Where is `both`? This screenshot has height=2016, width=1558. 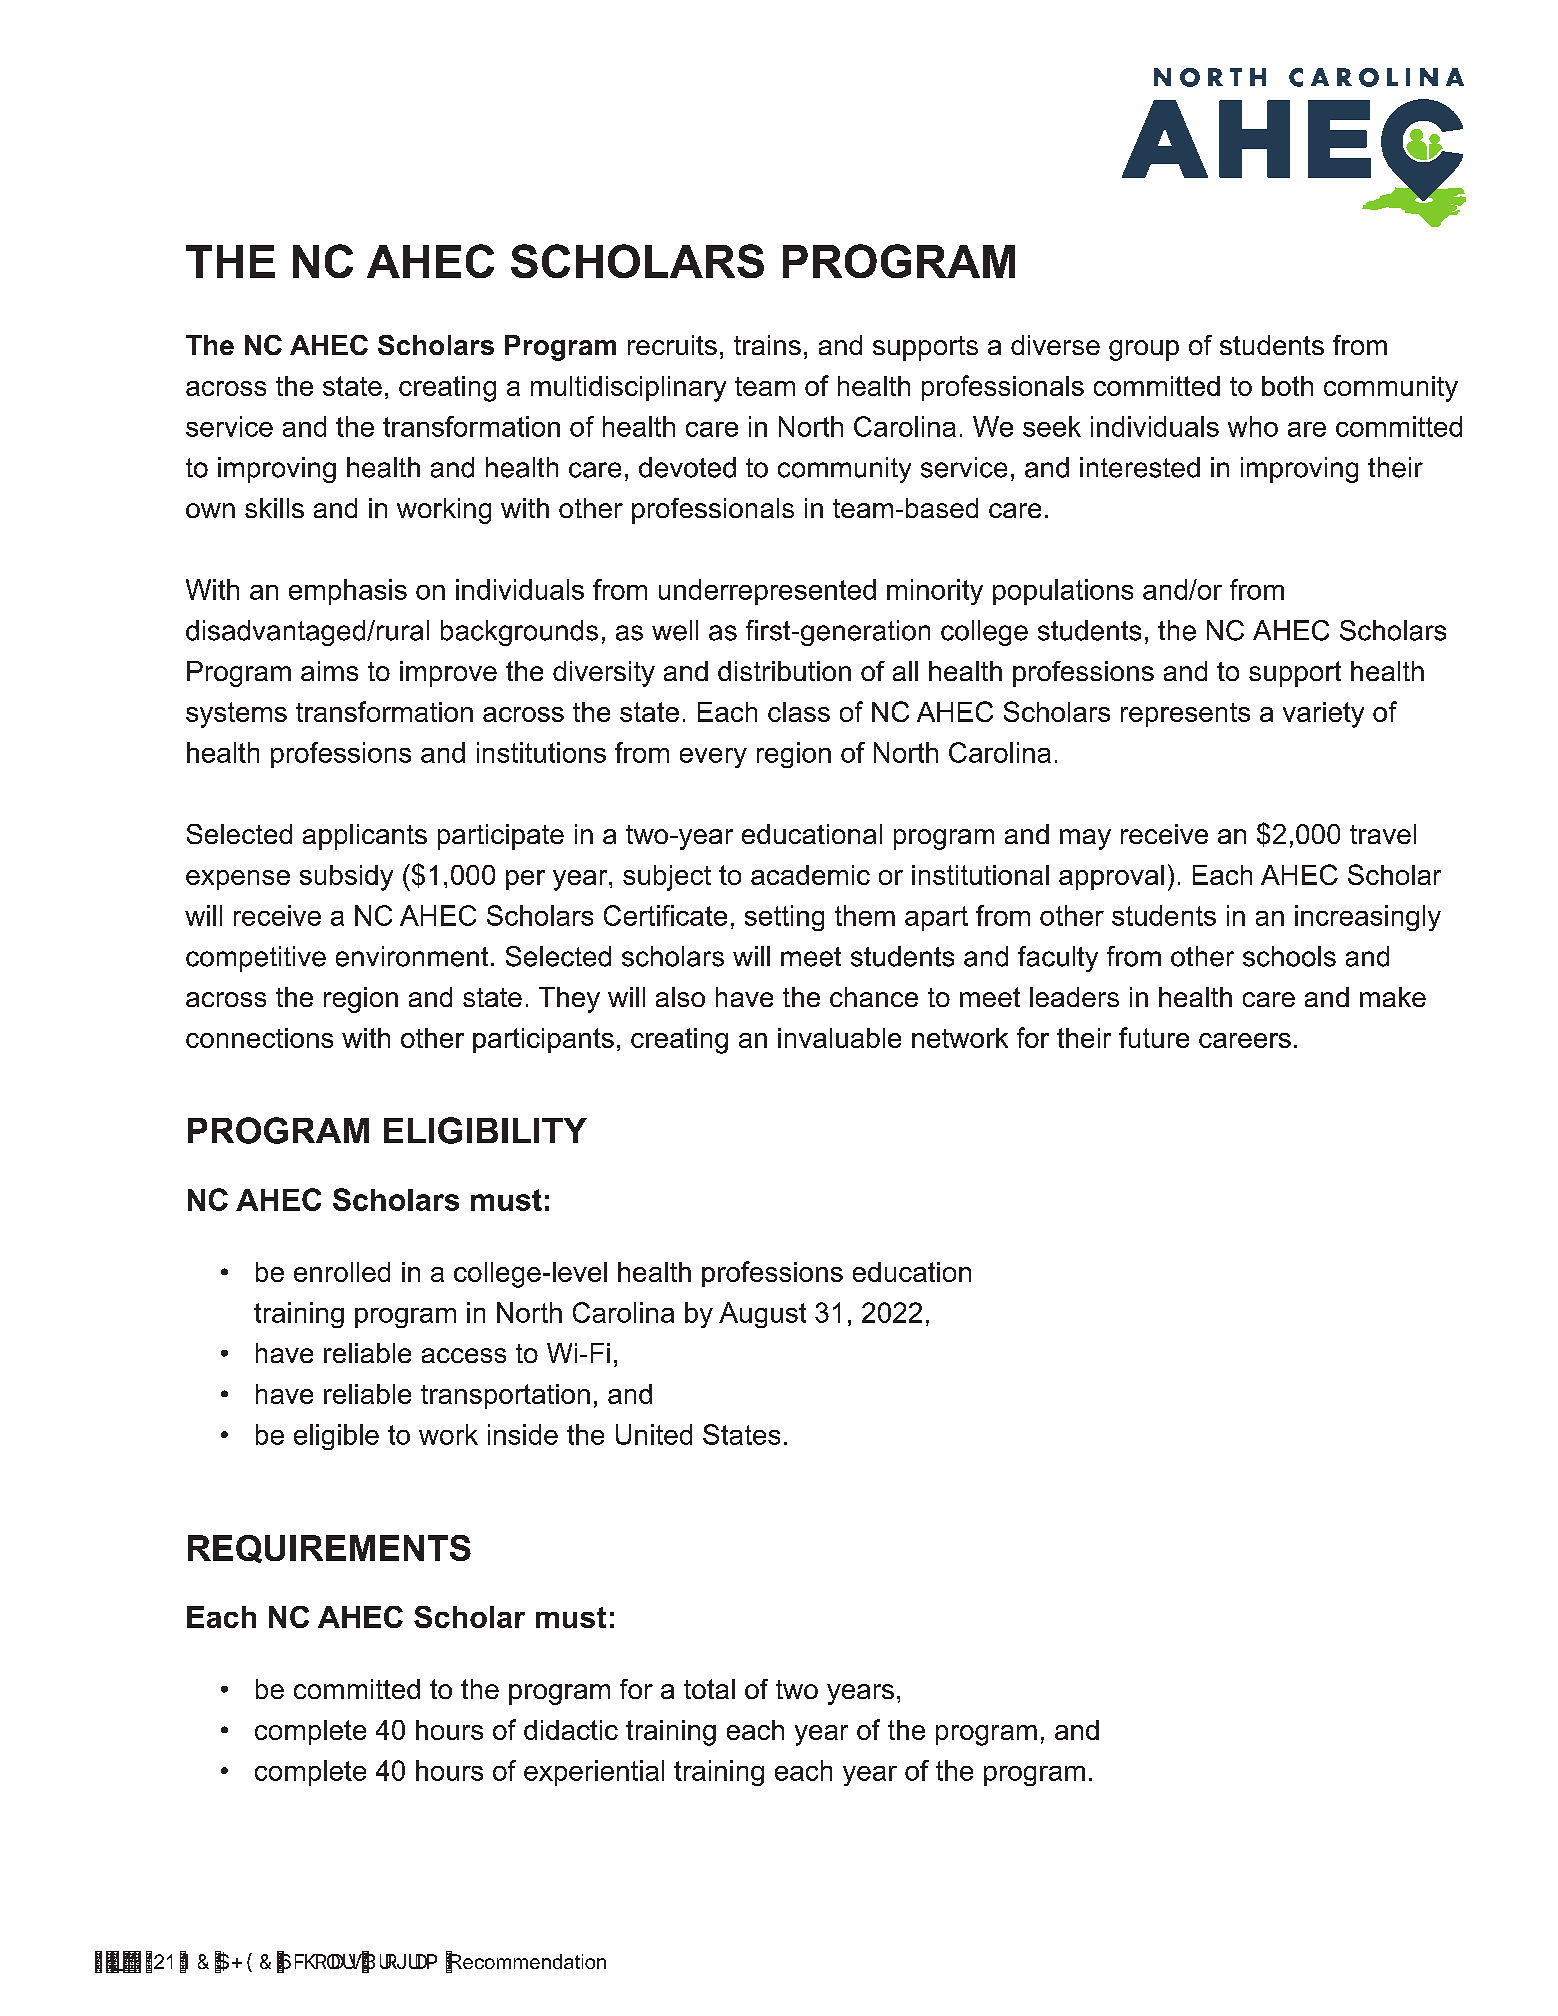 both is located at coordinates (1287, 386).
